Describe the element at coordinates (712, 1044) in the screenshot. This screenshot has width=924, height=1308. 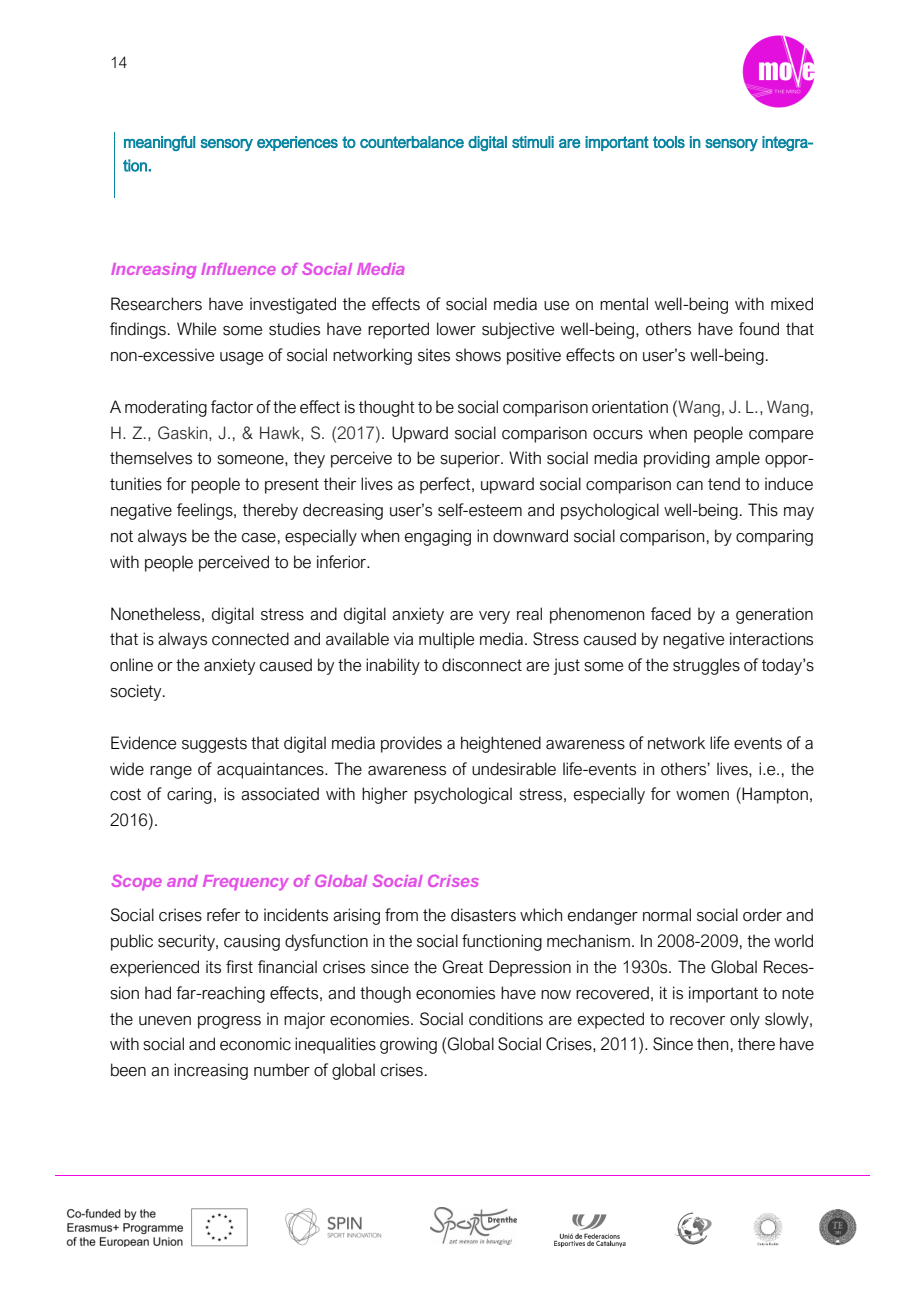
I see `then` at that location.
